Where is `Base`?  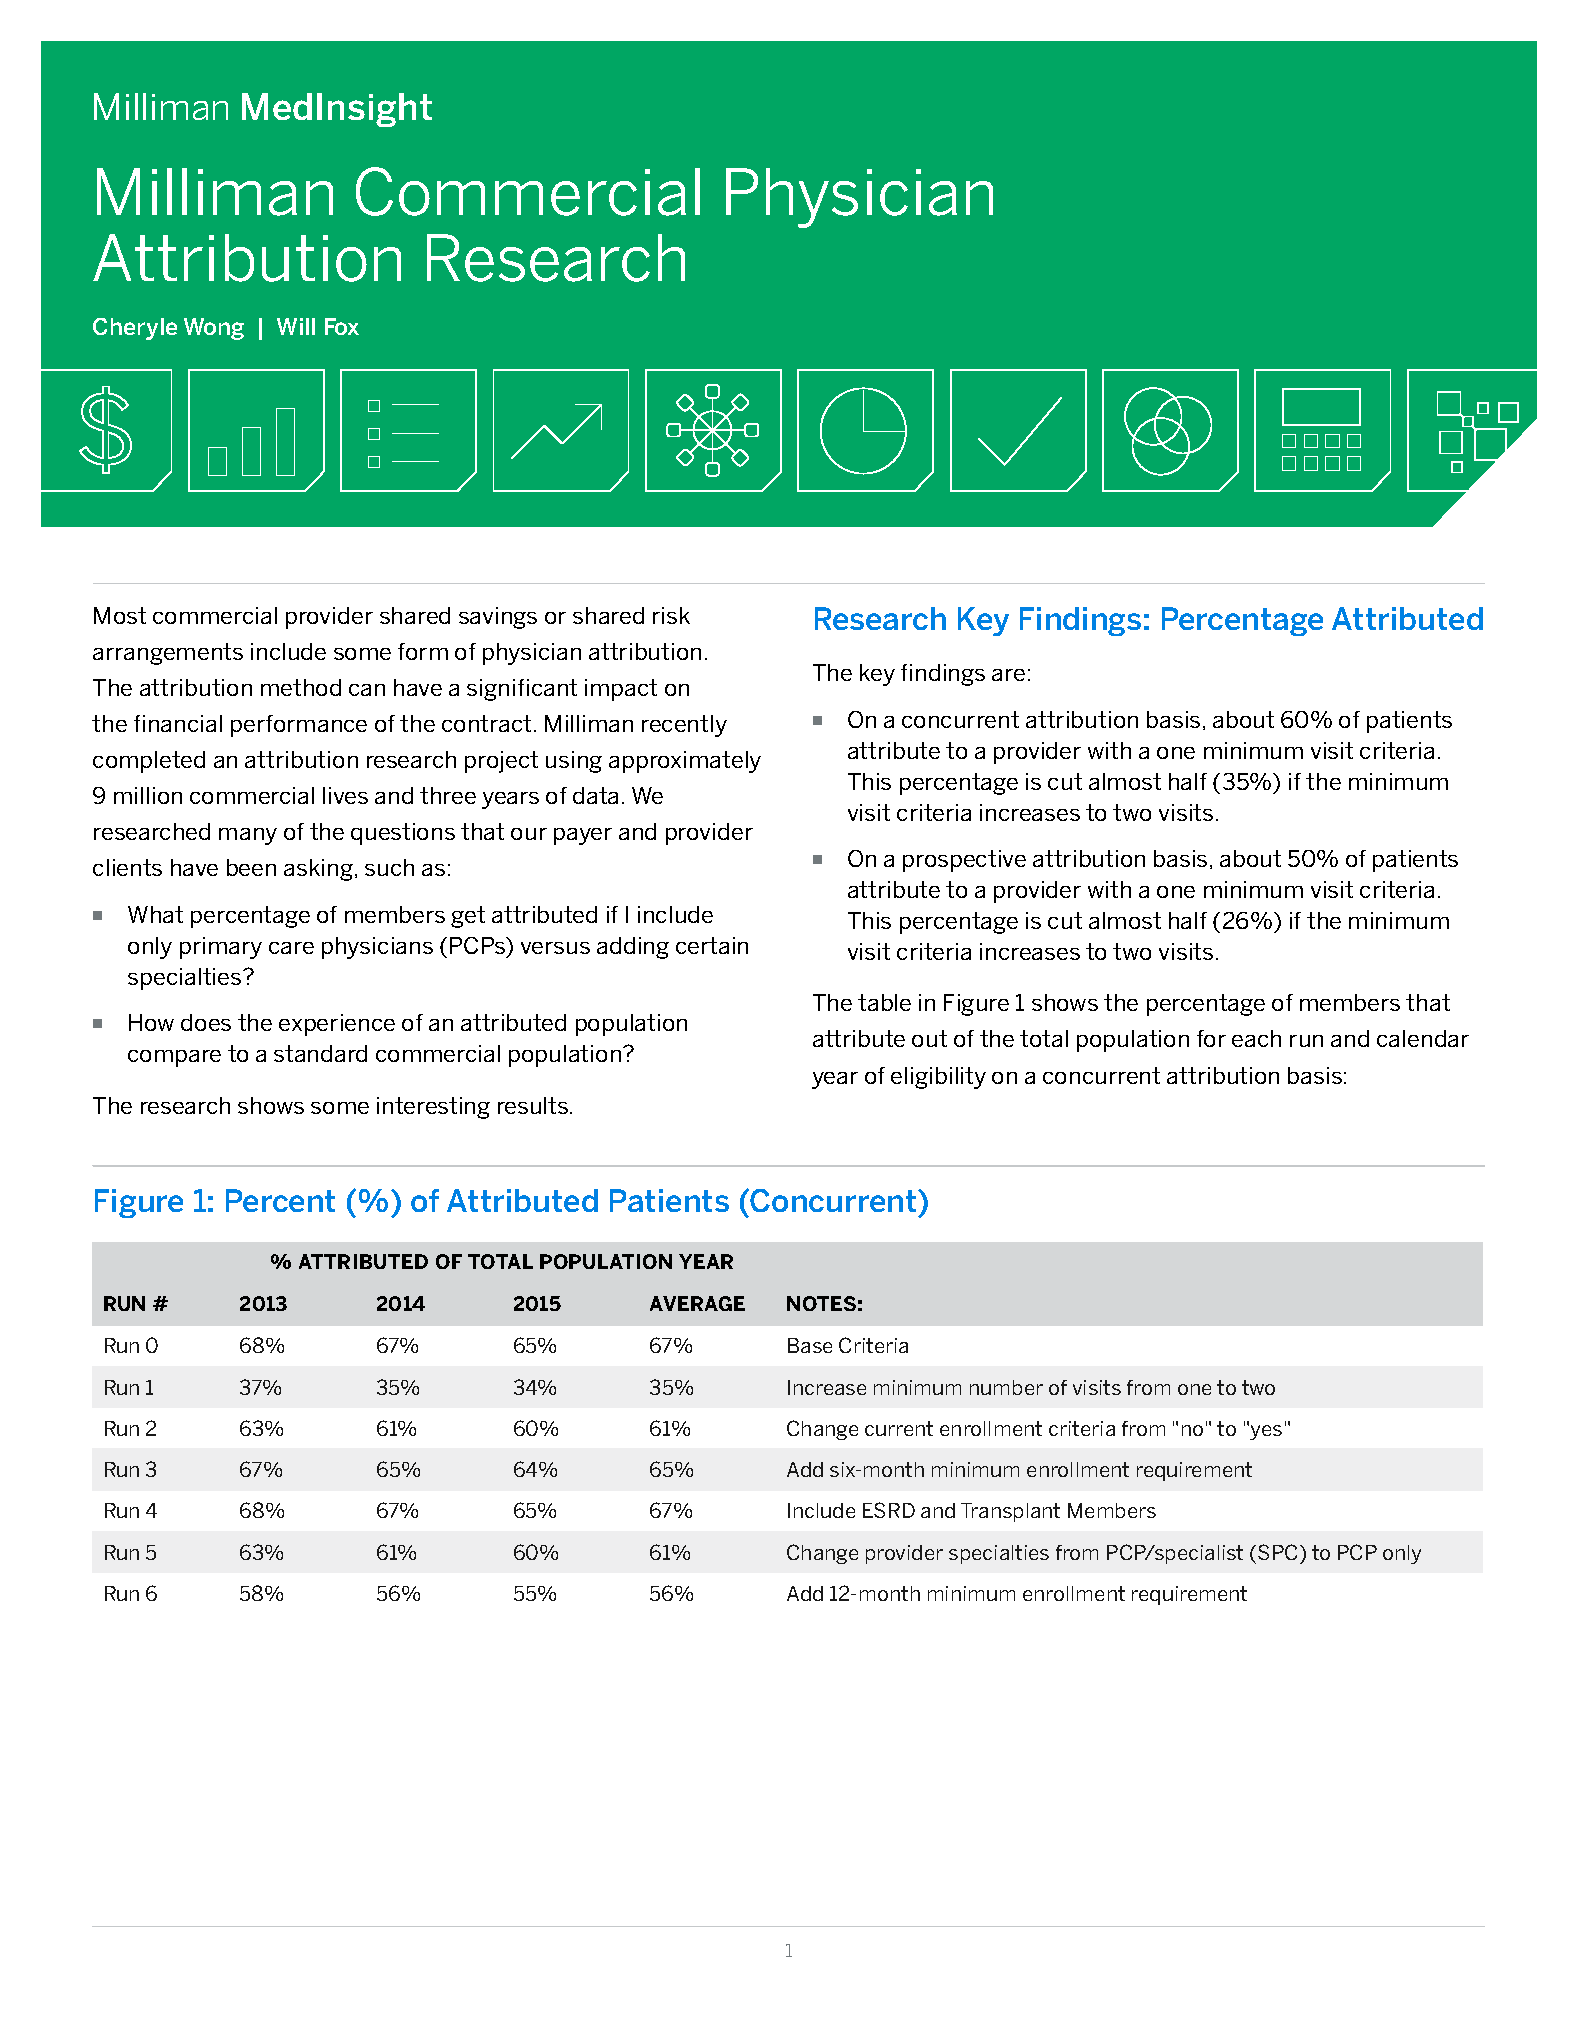 Base is located at coordinates (810, 1345).
